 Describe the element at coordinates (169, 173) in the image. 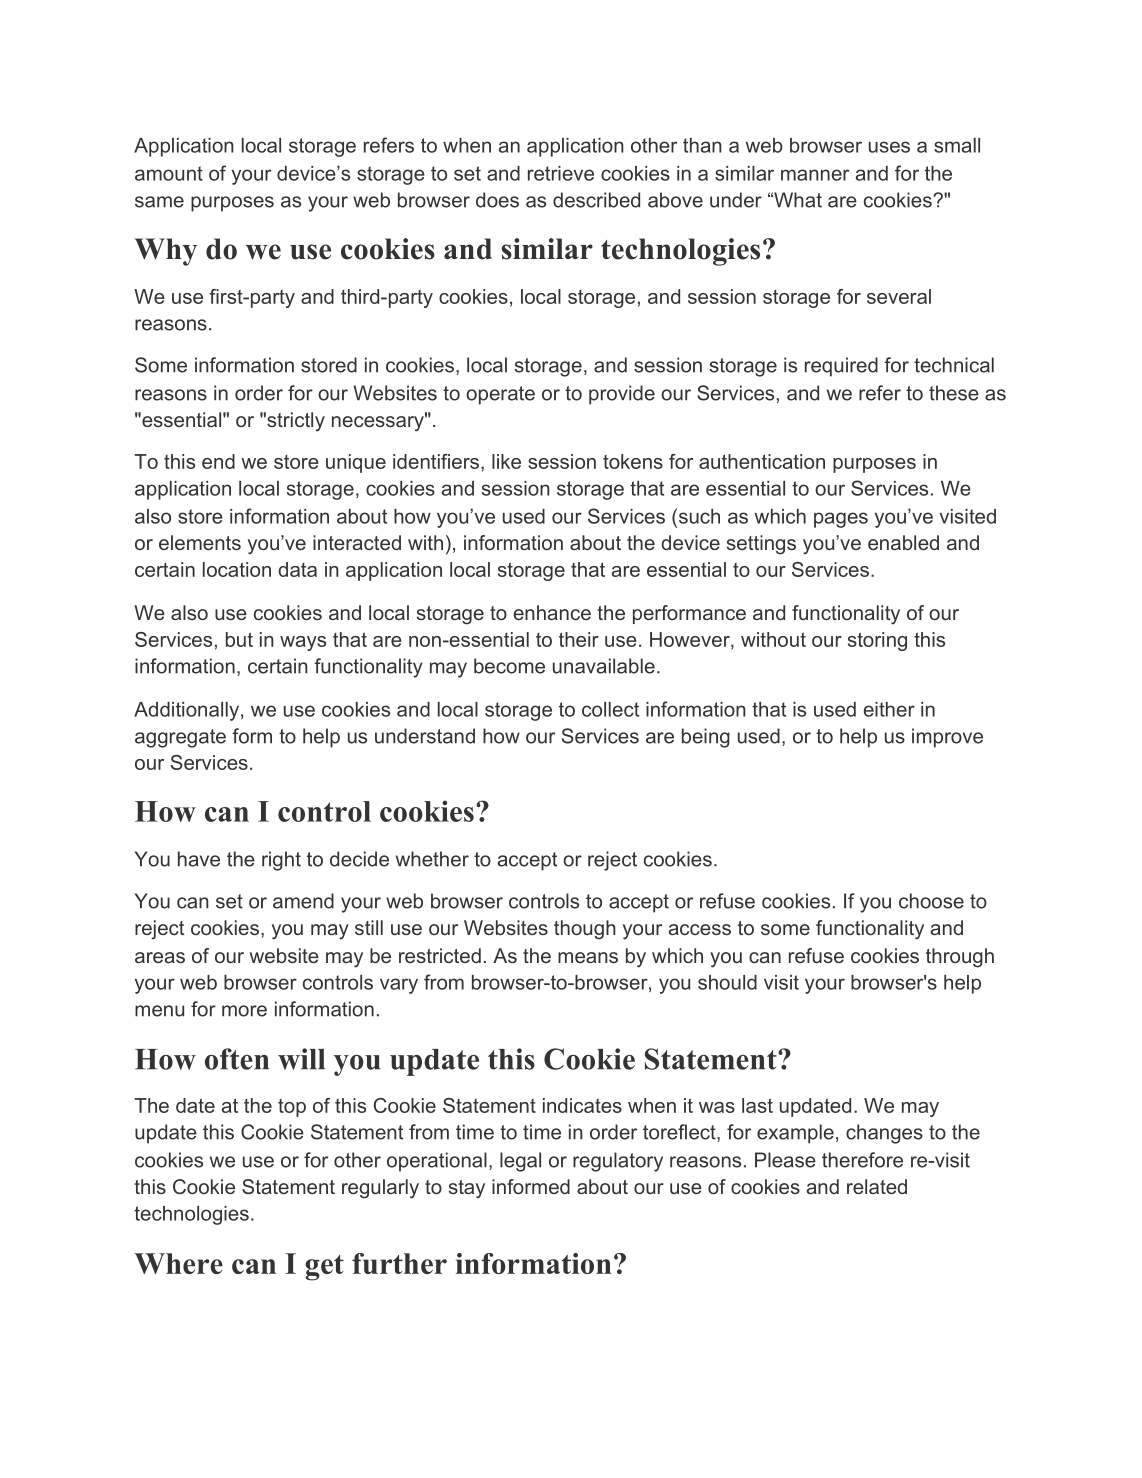

I see `amount` at that location.
